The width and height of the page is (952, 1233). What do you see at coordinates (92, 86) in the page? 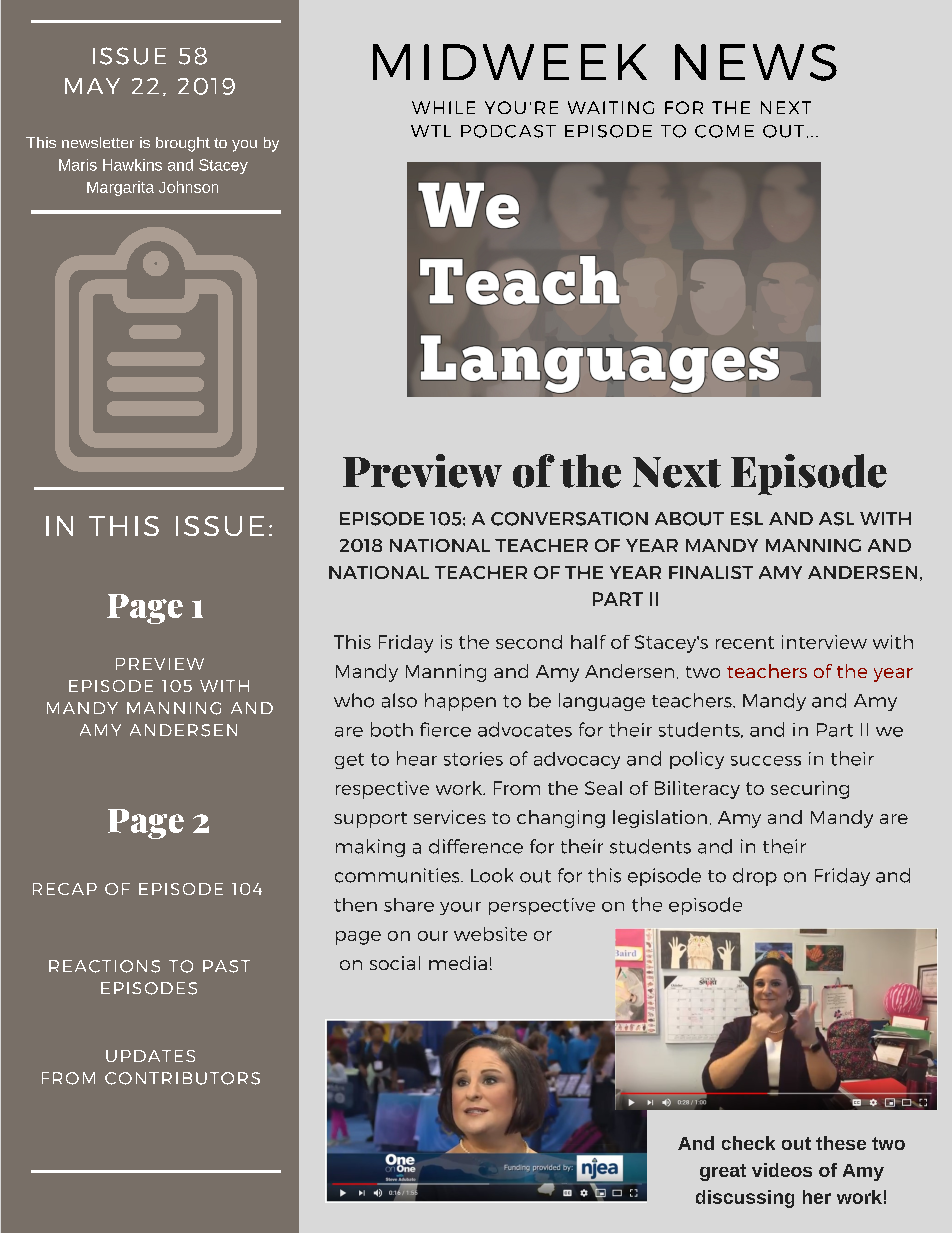
I see `MAY` at bounding box center [92, 86].
